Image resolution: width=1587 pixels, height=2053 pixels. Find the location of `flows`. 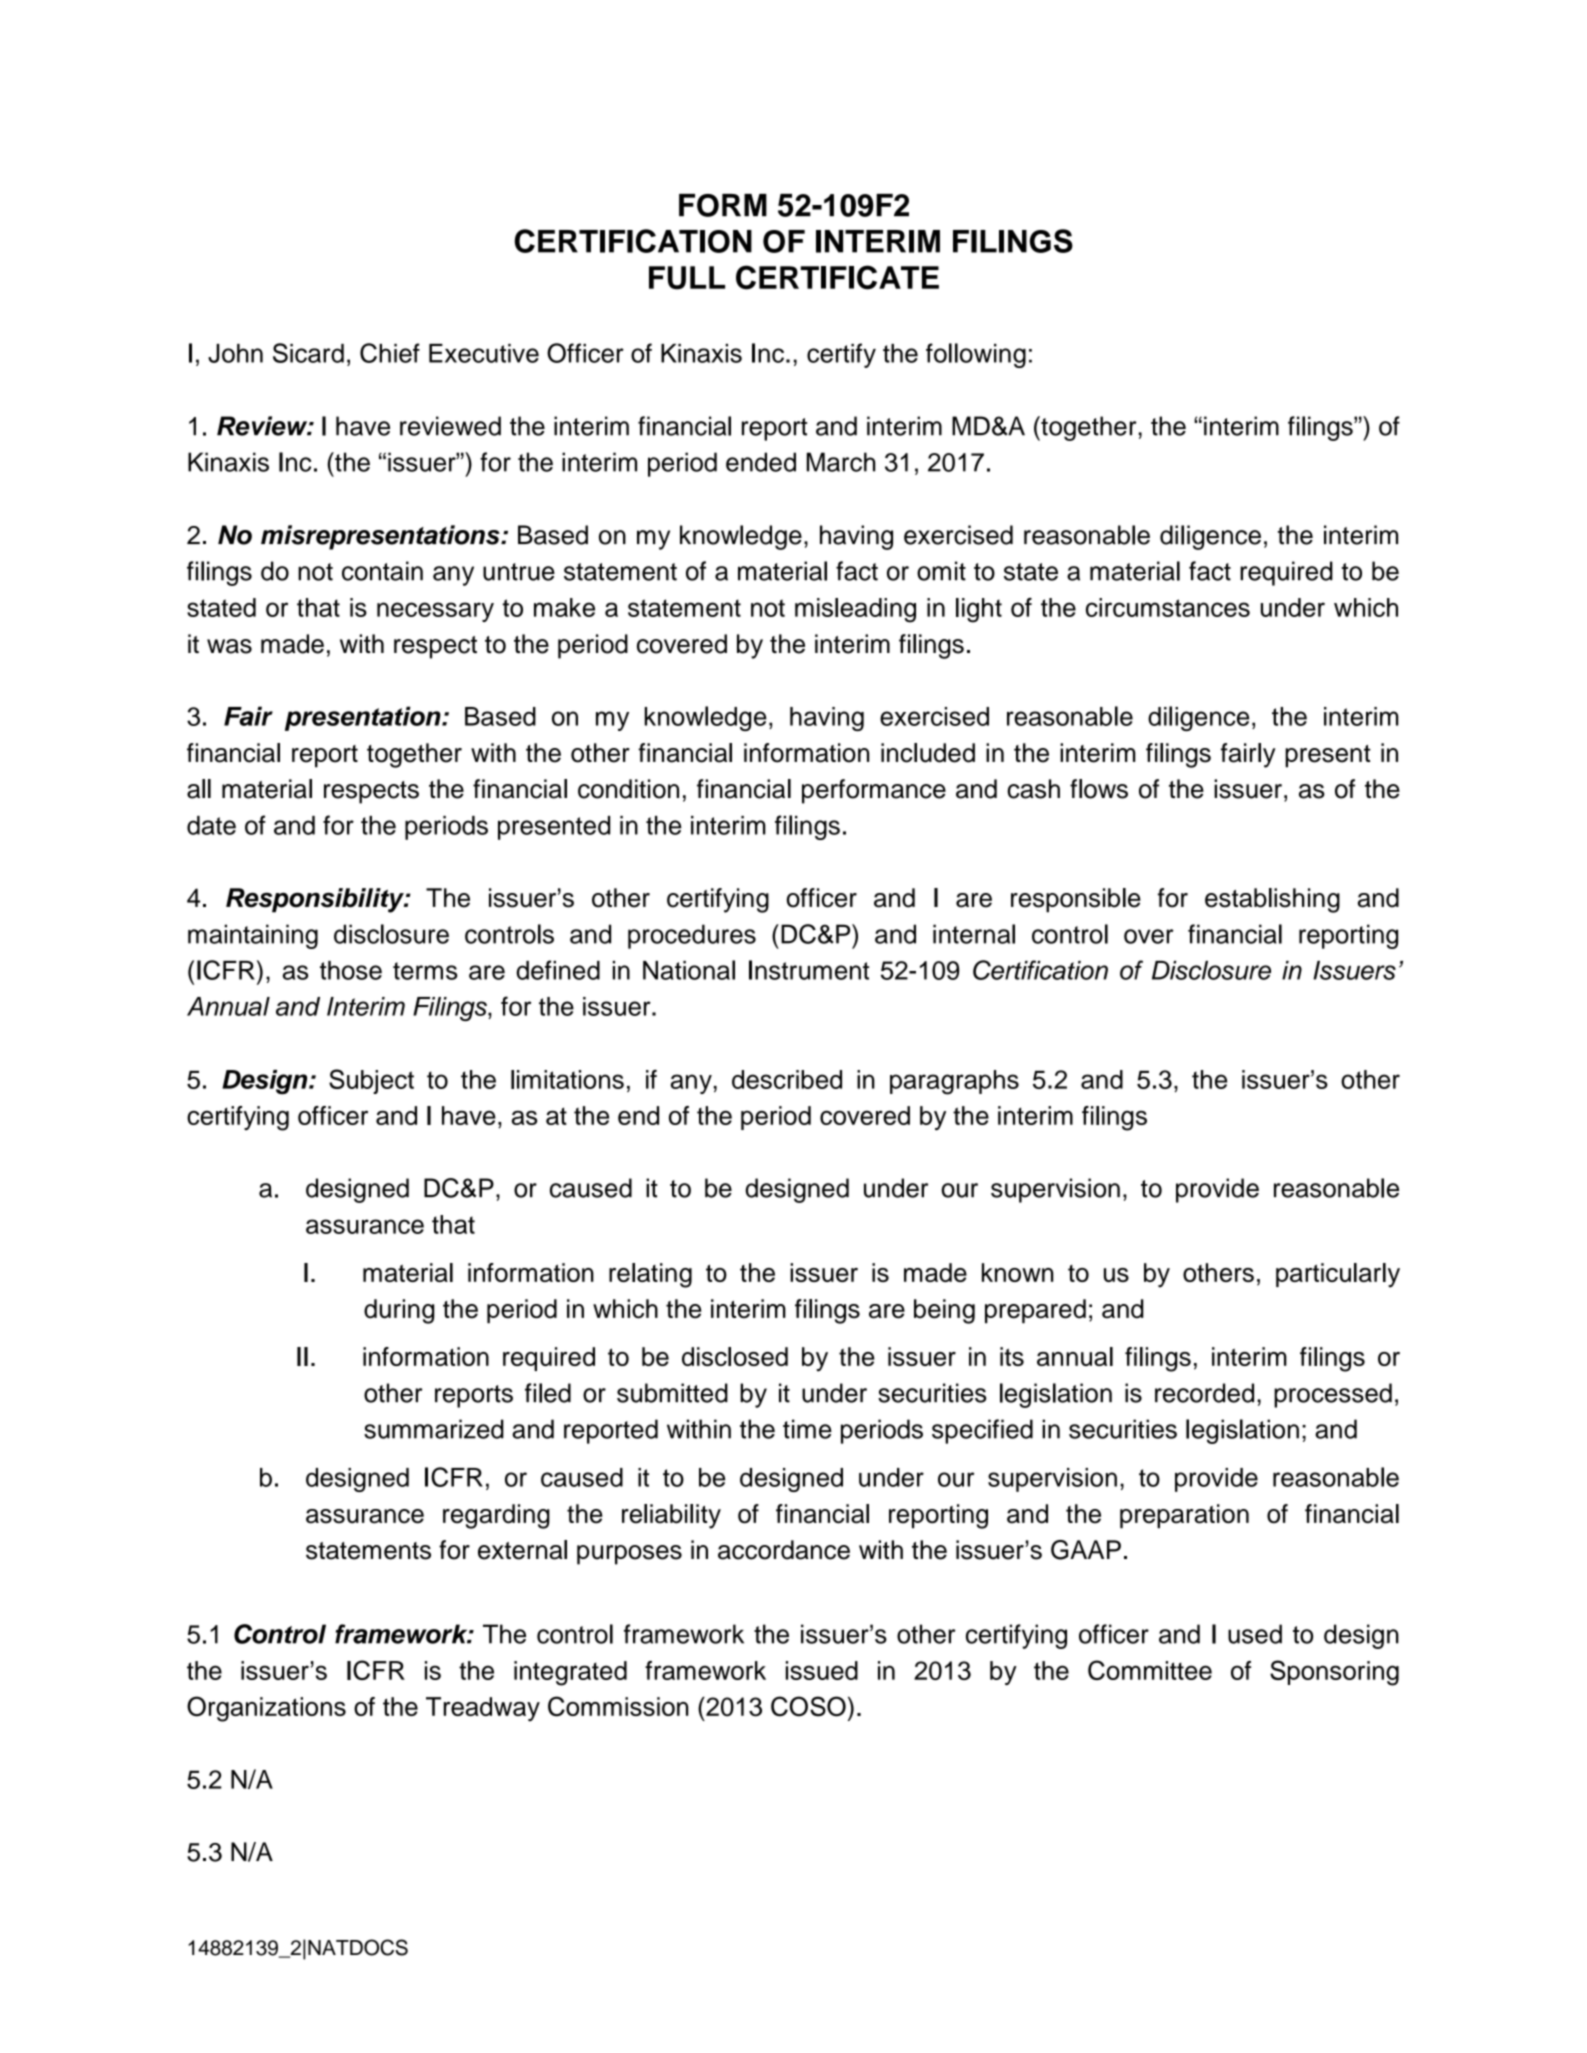

flows is located at coordinates (1099, 789).
